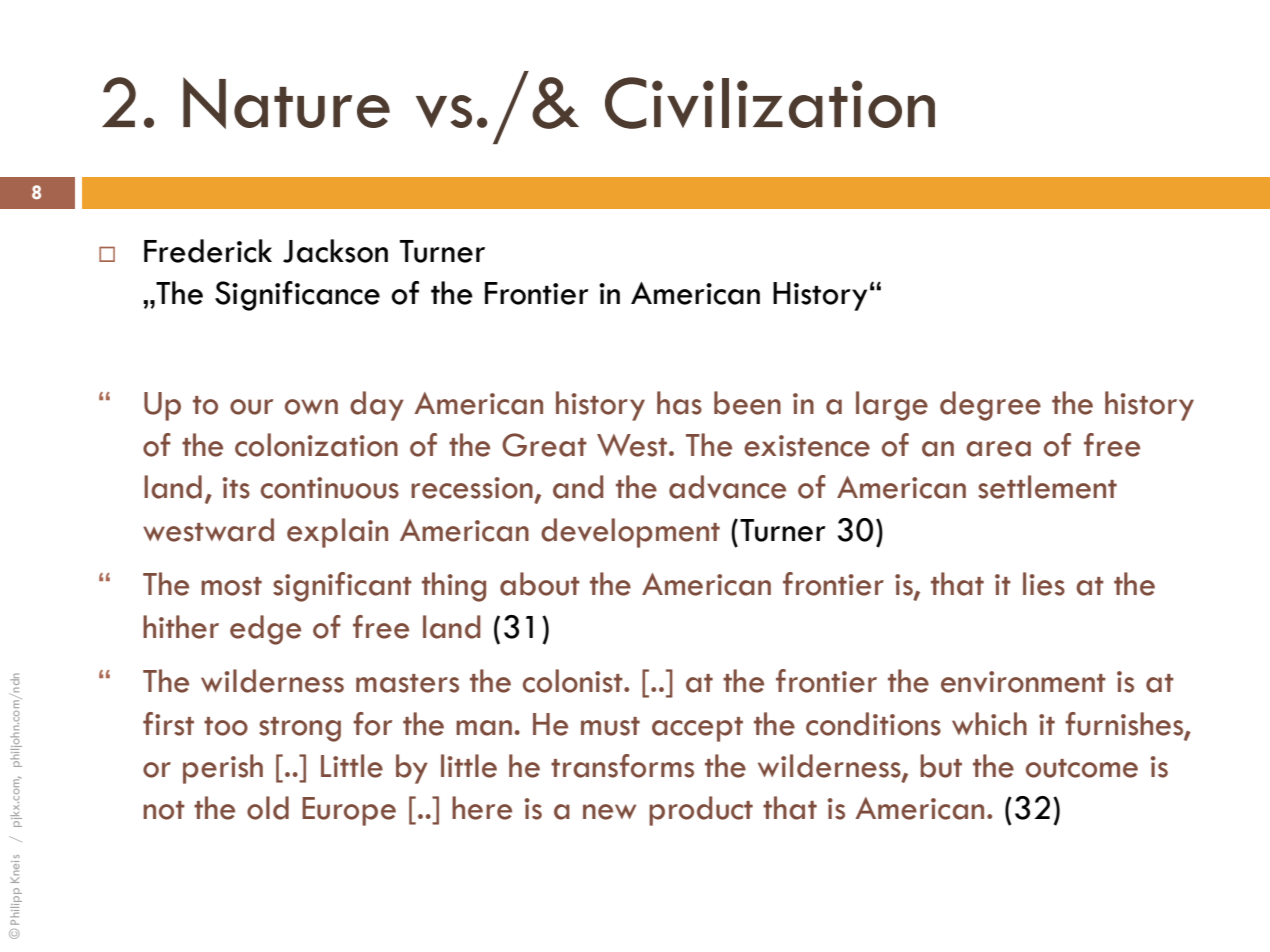 The width and height of the screenshot is (1270, 952). Describe the element at coordinates (770, 103) in the screenshot. I see `Civilization` at that location.
